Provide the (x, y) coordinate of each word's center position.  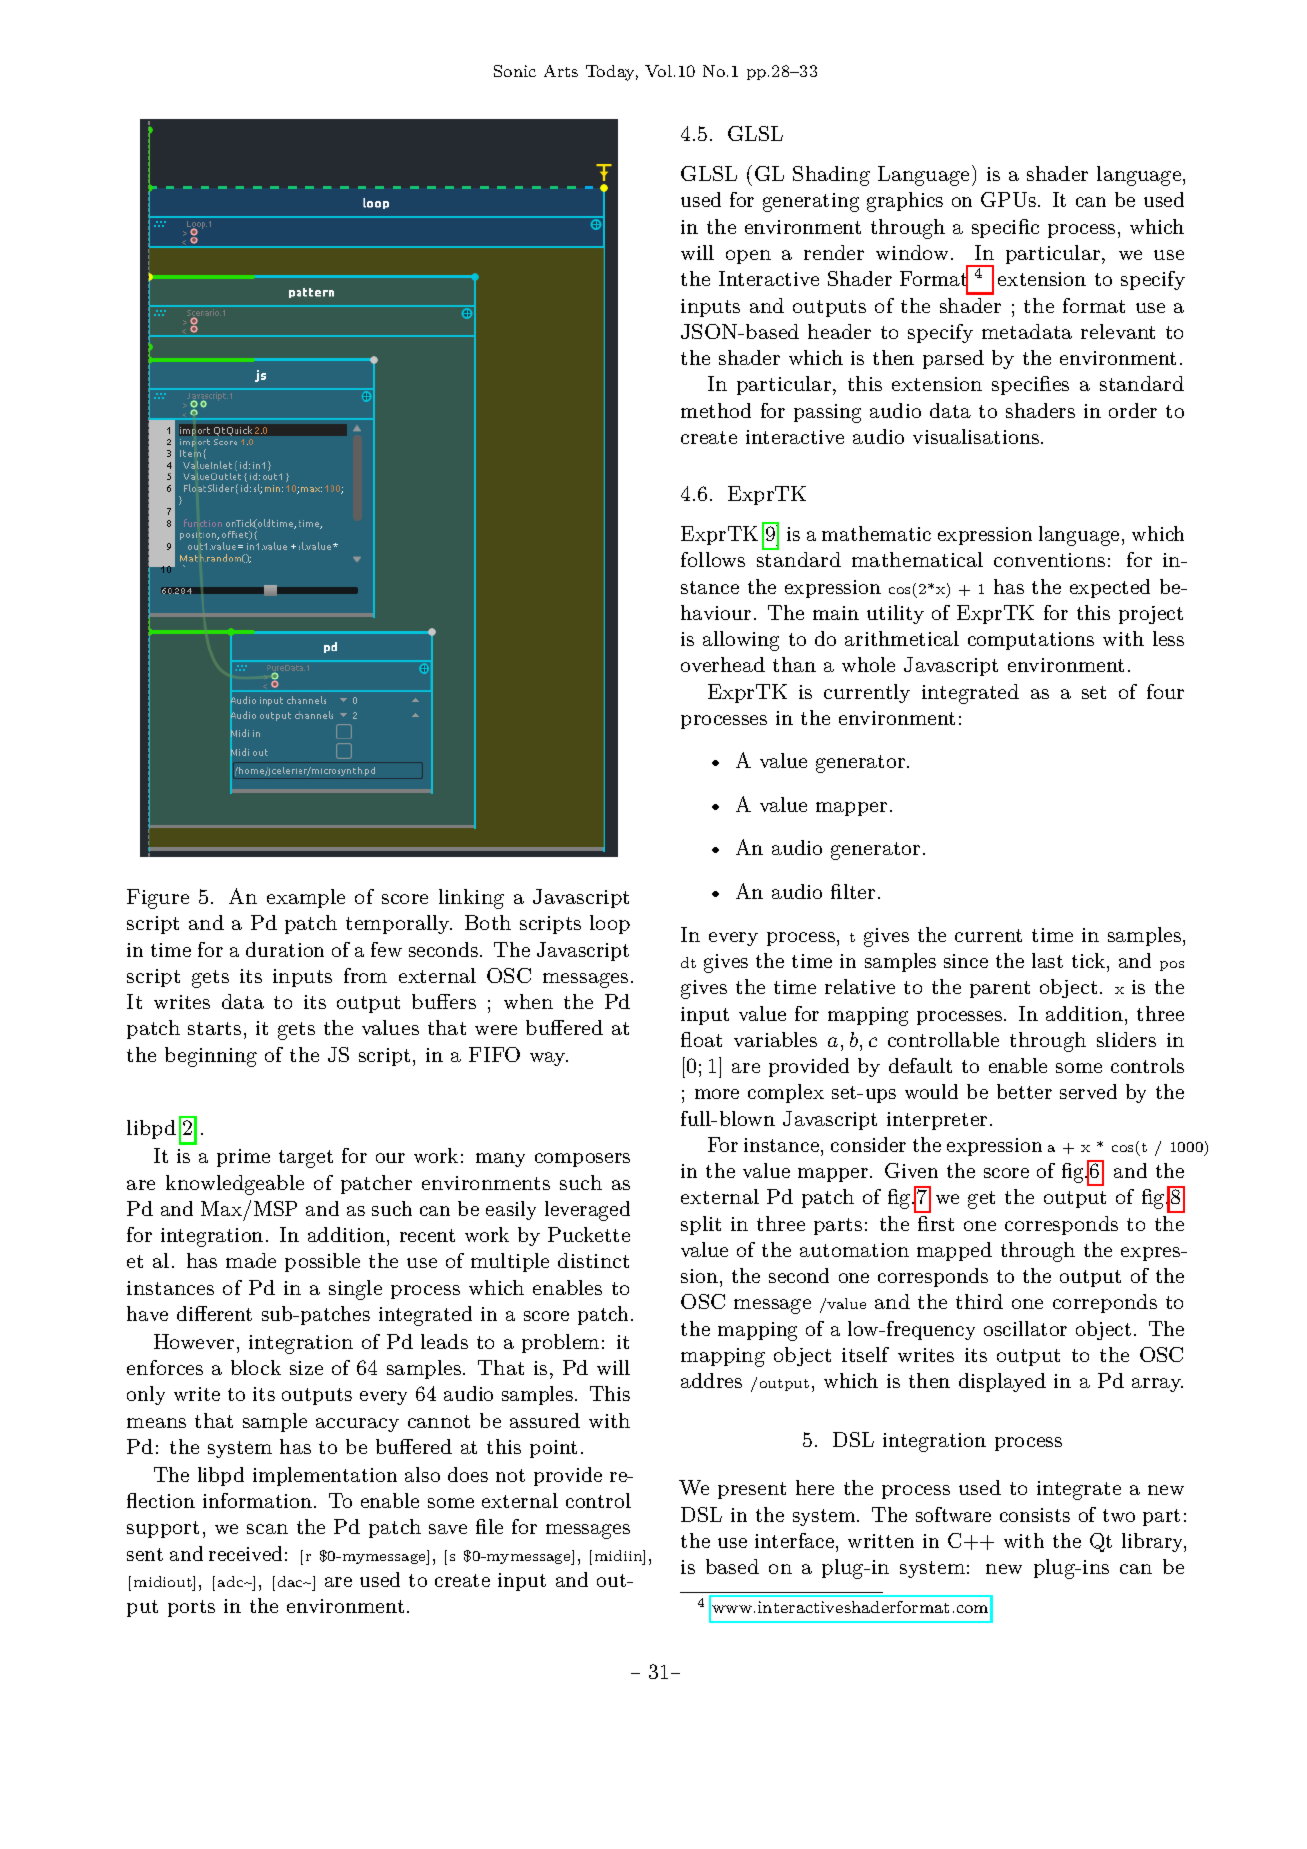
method (716, 410)
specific (1005, 228)
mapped (954, 1251)
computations (1031, 641)
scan (267, 1529)
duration (285, 949)
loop (610, 924)
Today (612, 73)
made (251, 1260)
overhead (723, 664)
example (306, 898)
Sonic (515, 71)
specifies (1030, 385)
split (701, 1225)
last (1047, 960)
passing (827, 413)
